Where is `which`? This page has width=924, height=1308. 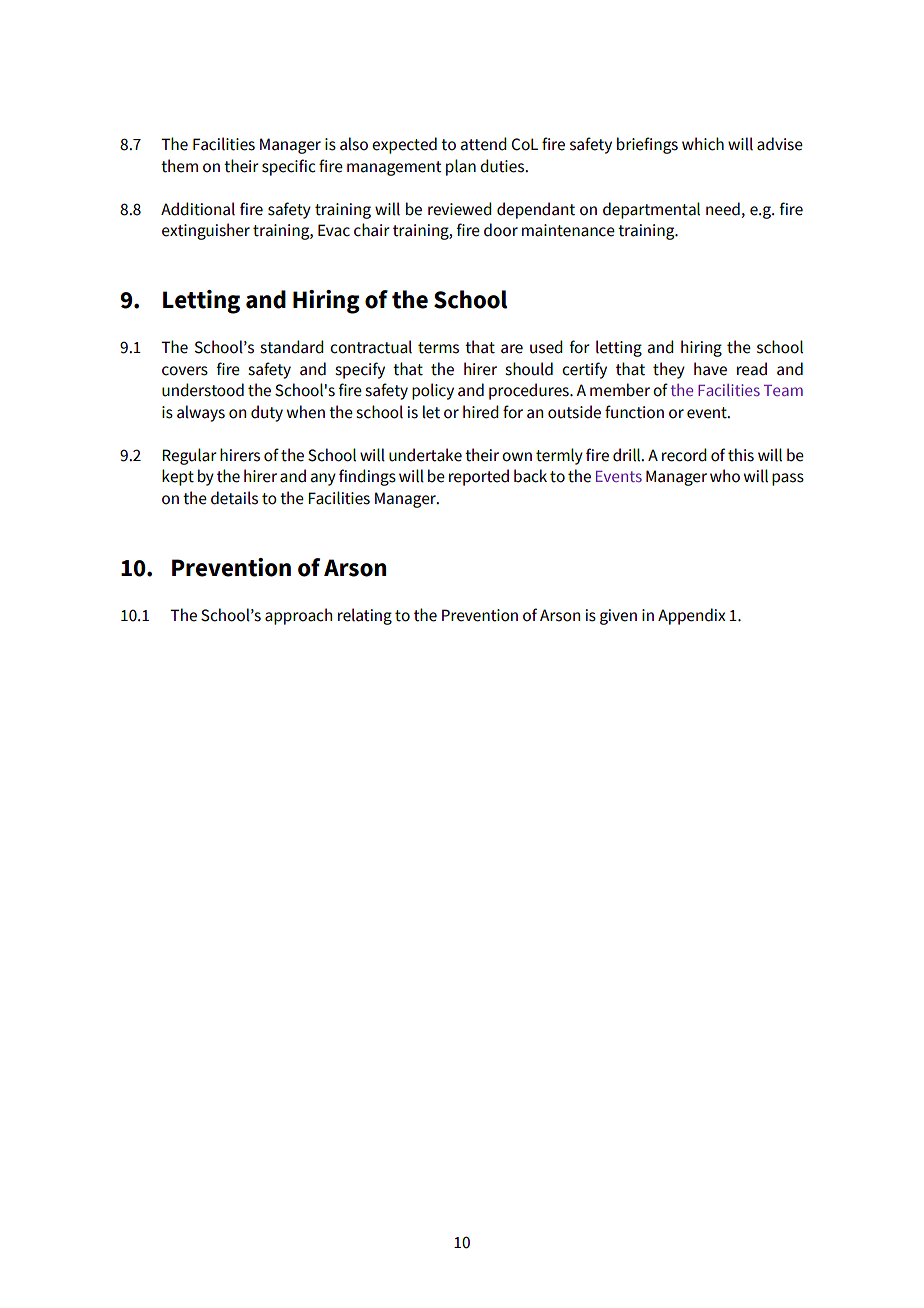 which is located at coordinates (703, 144).
